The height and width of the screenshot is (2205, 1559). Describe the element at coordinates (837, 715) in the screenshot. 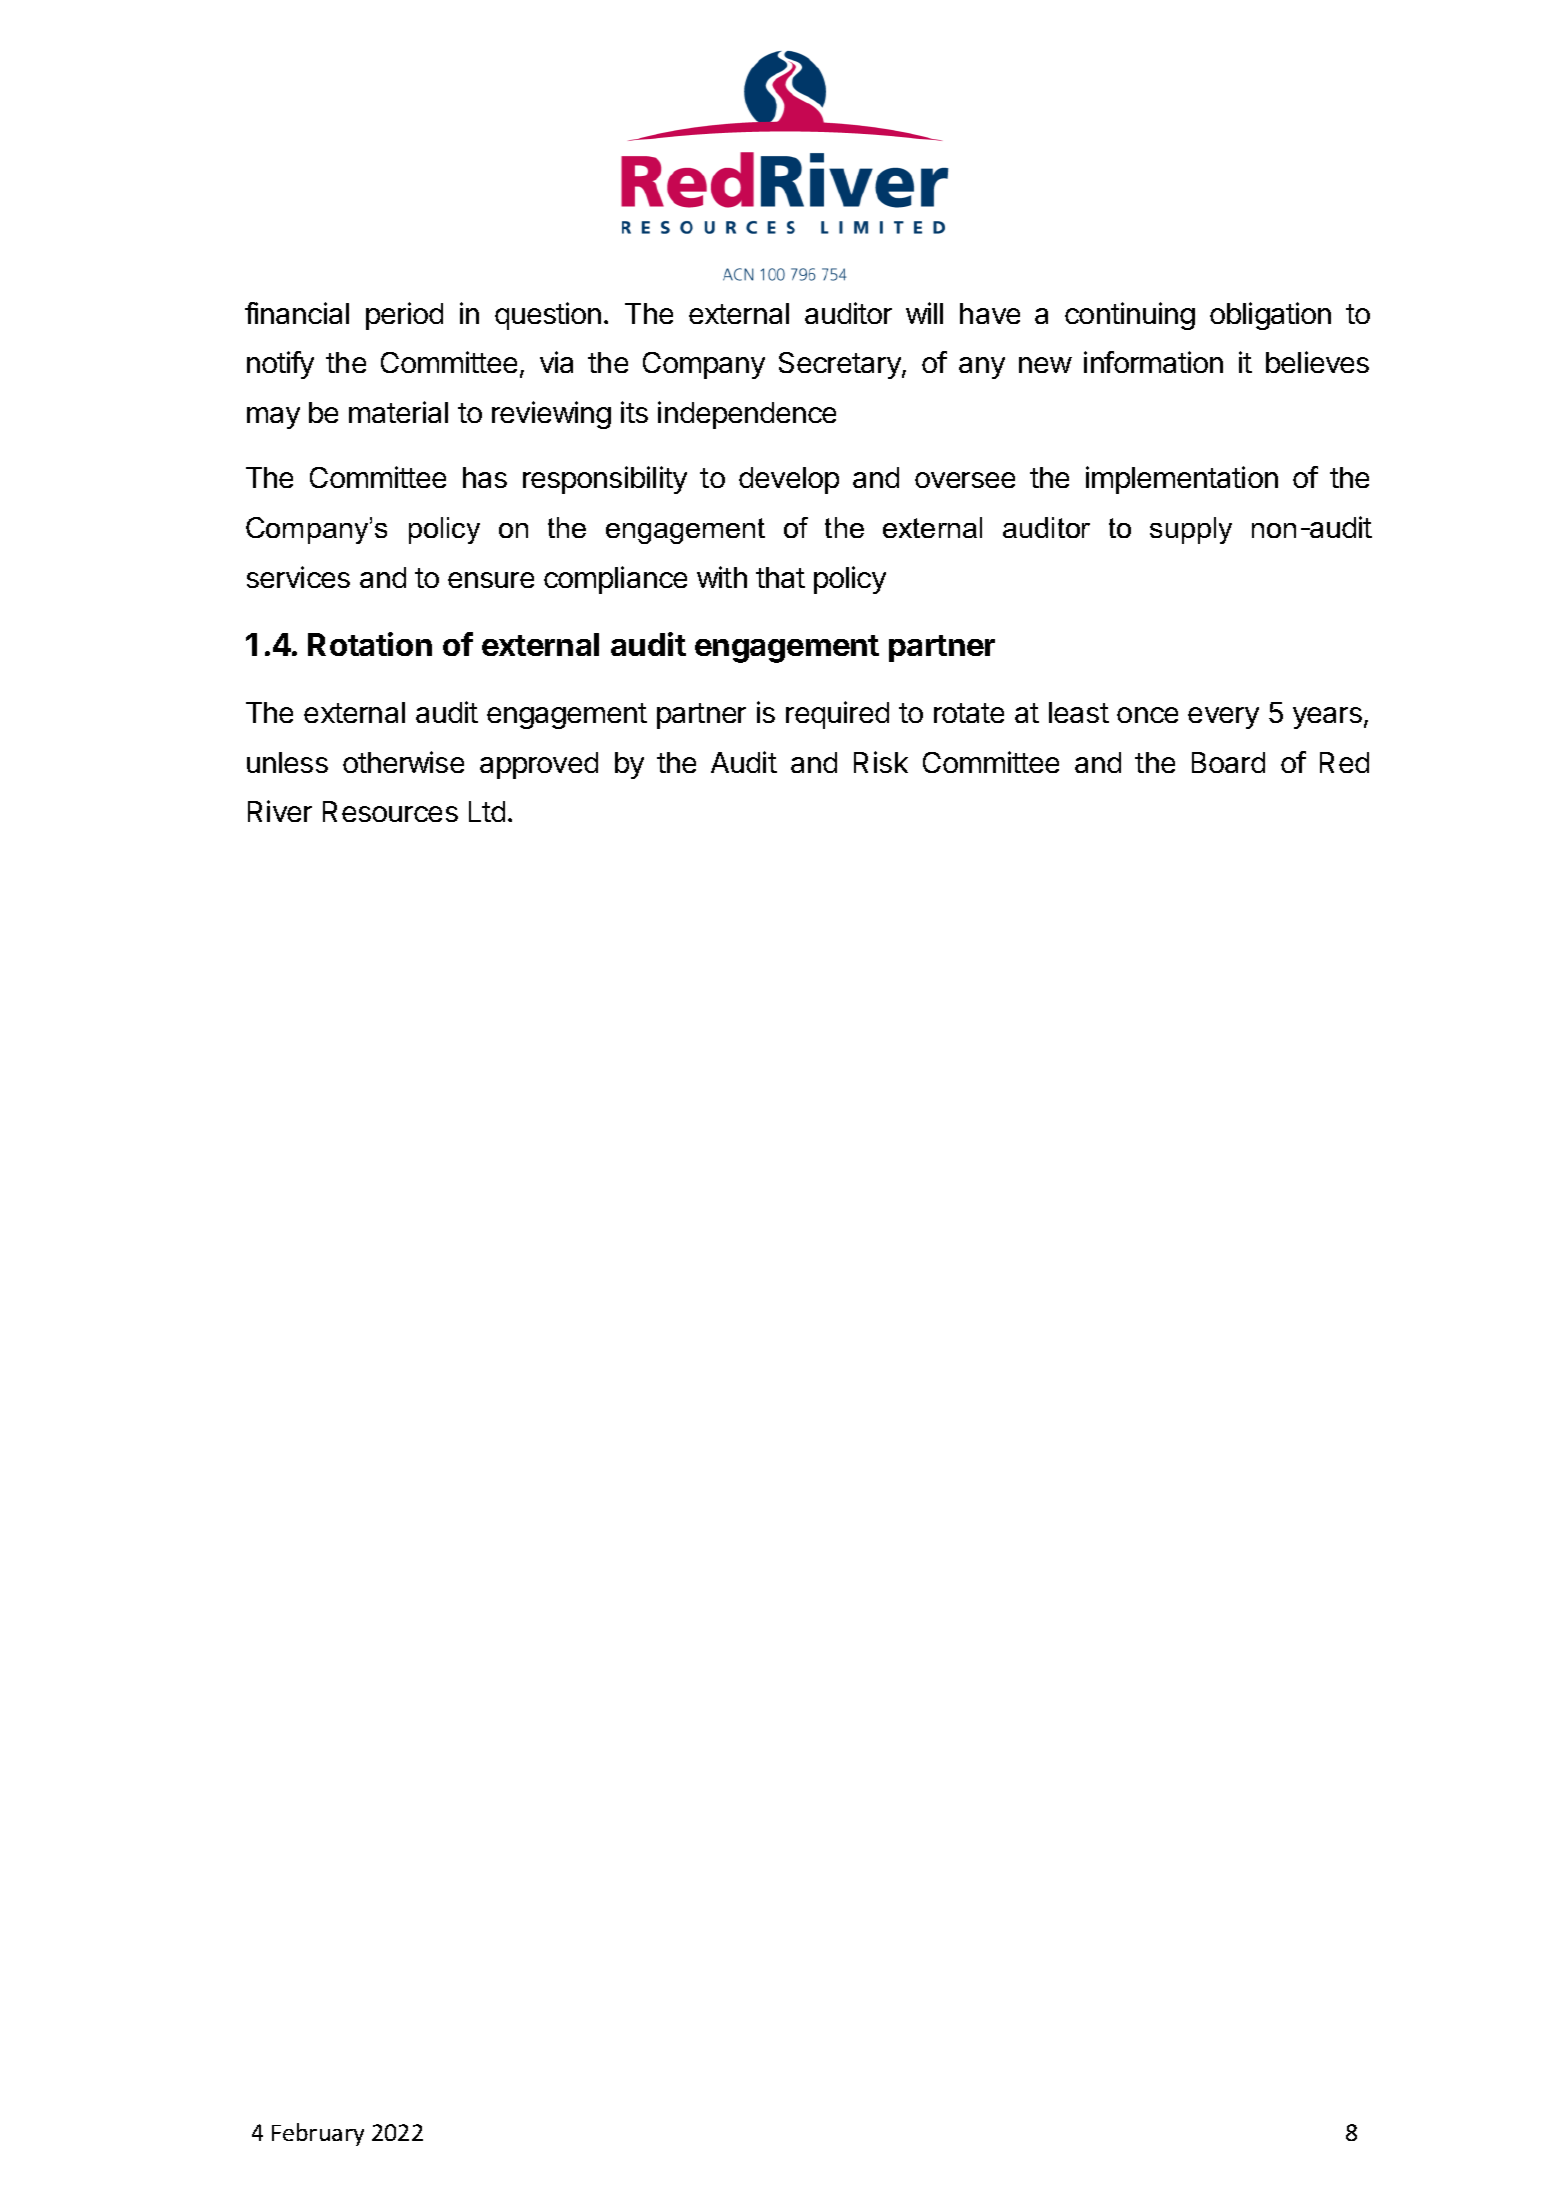

I see `required` at that location.
